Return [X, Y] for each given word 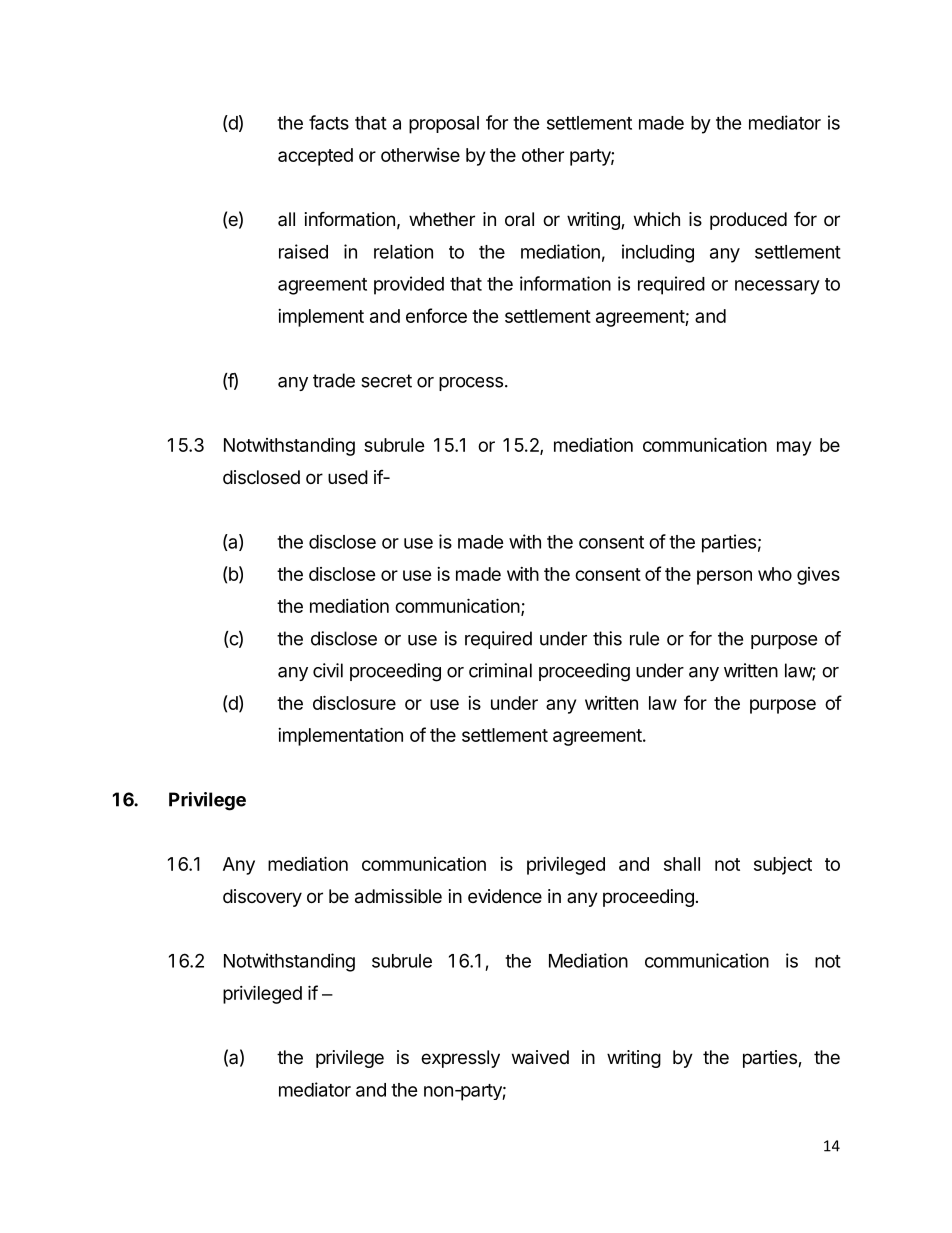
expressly [460, 1059]
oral [519, 219]
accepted [315, 157]
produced [748, 221]
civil [328, 670]
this [607, 638]
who [775, 574]
